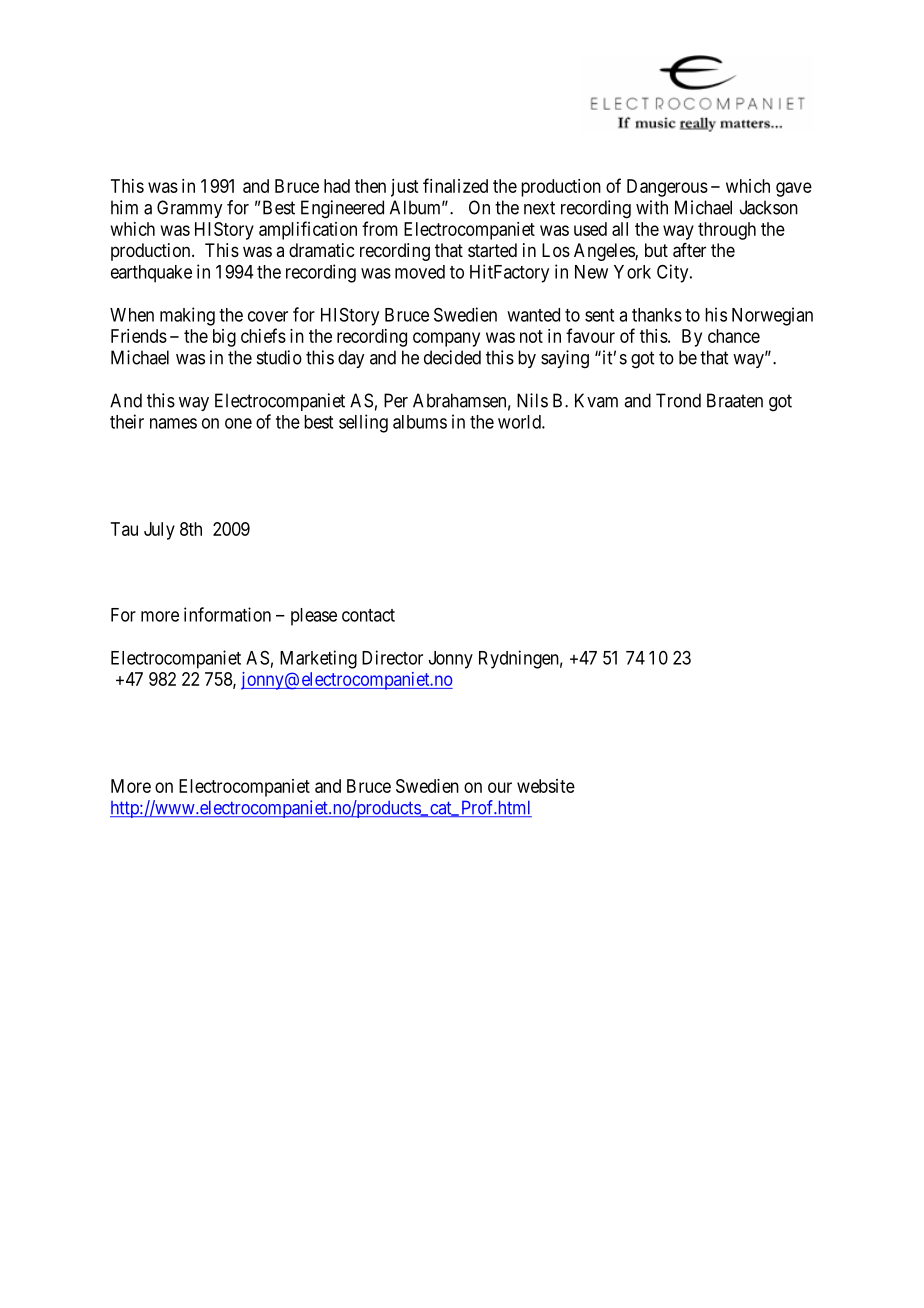 The width and height of the page is (924, 1308). I want to click on July, so click(159, 531).
